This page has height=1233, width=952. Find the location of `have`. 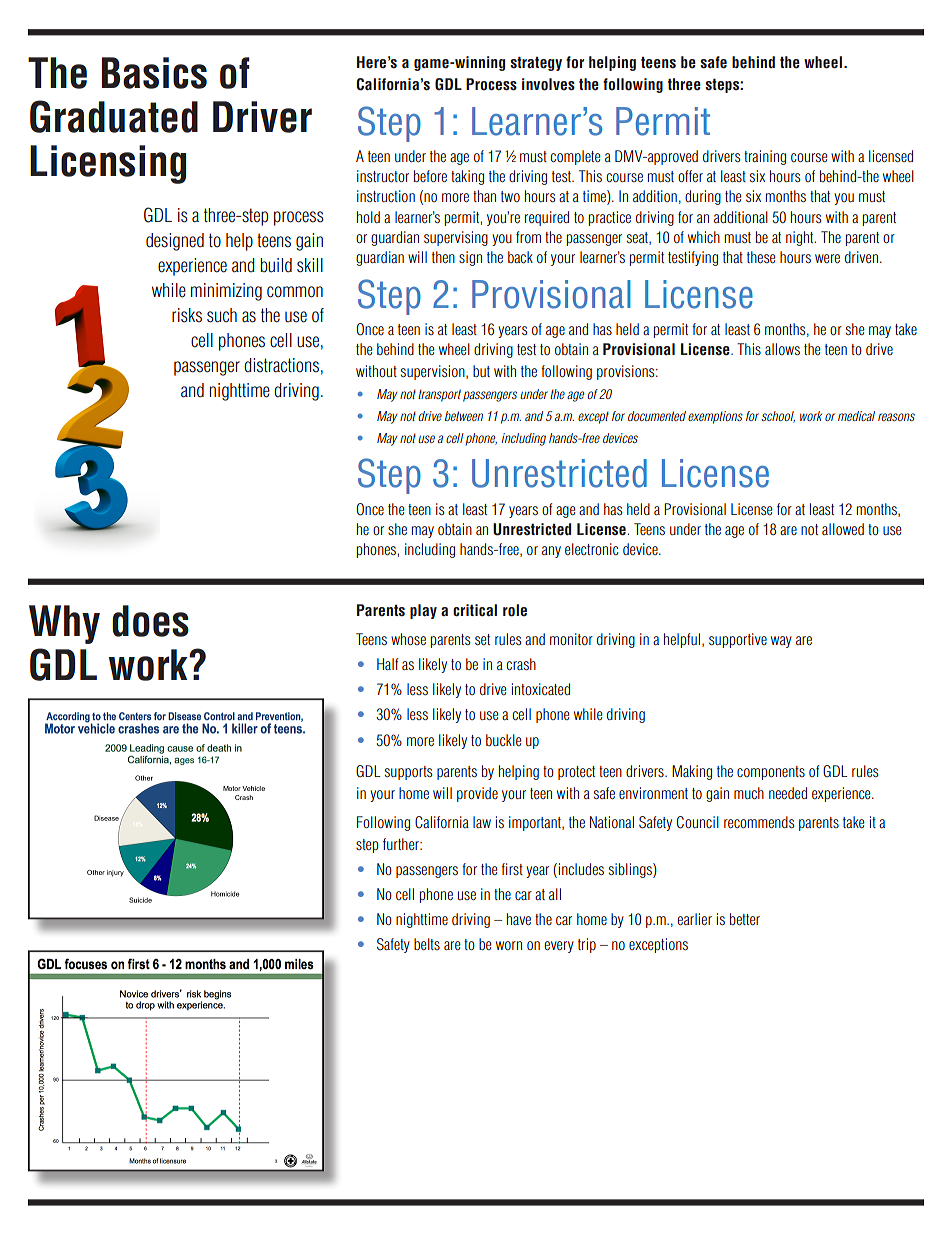

have is located at coordinates (519, 919).
